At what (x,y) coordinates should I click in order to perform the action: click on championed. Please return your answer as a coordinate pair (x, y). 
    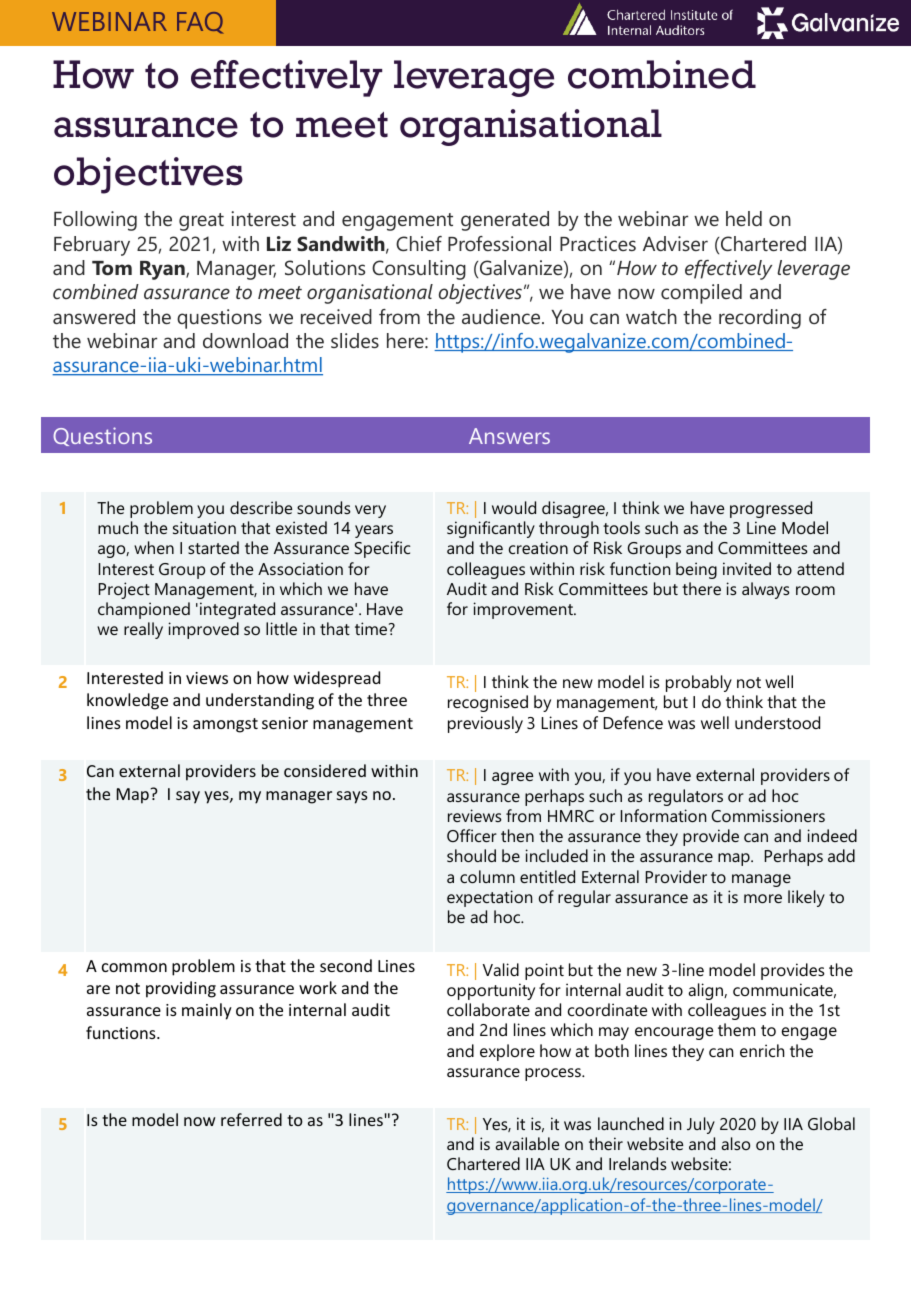
    Looking at the image, I should click on (144, 610).
